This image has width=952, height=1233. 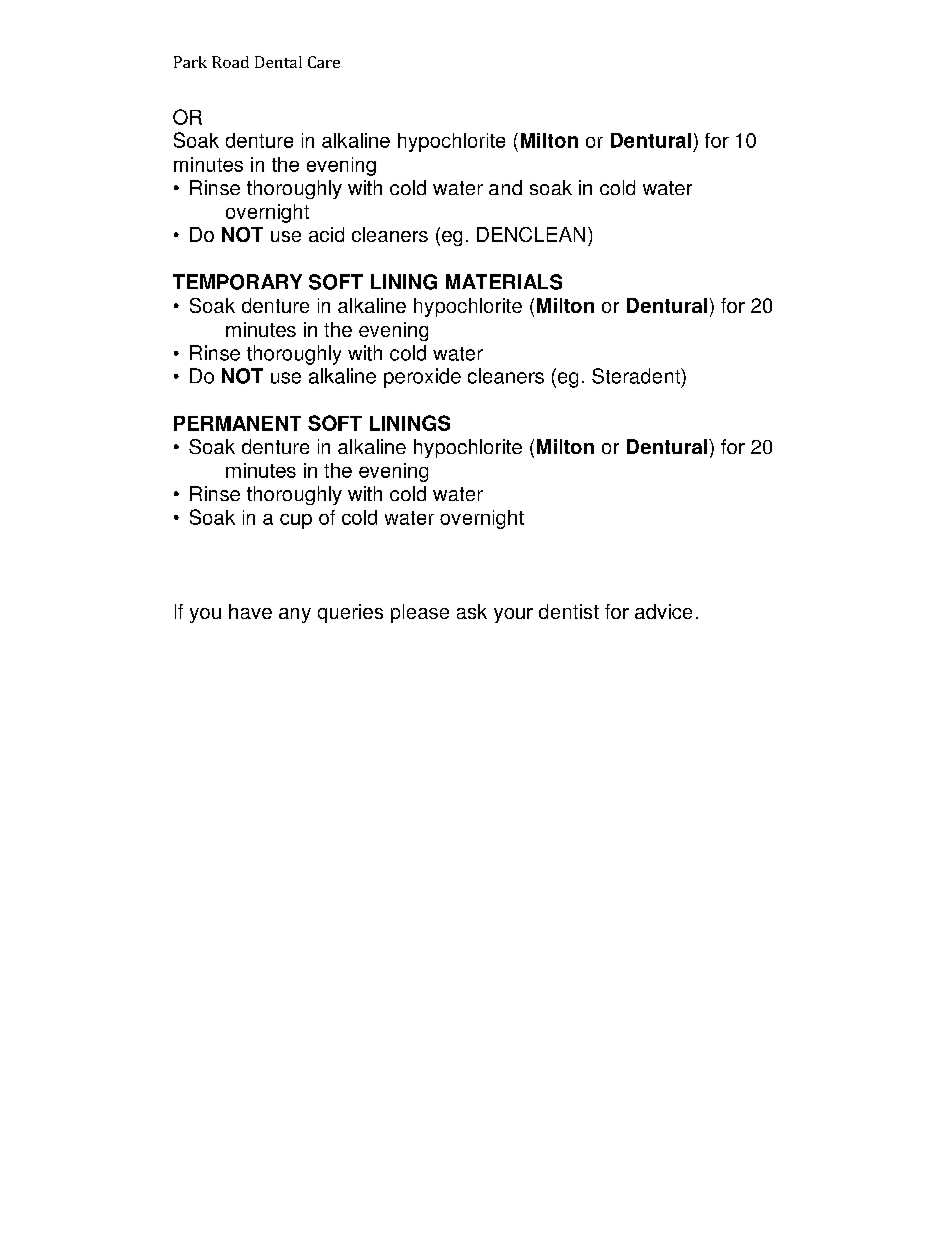 I want to click on Road, so click(x=230, y=62).
